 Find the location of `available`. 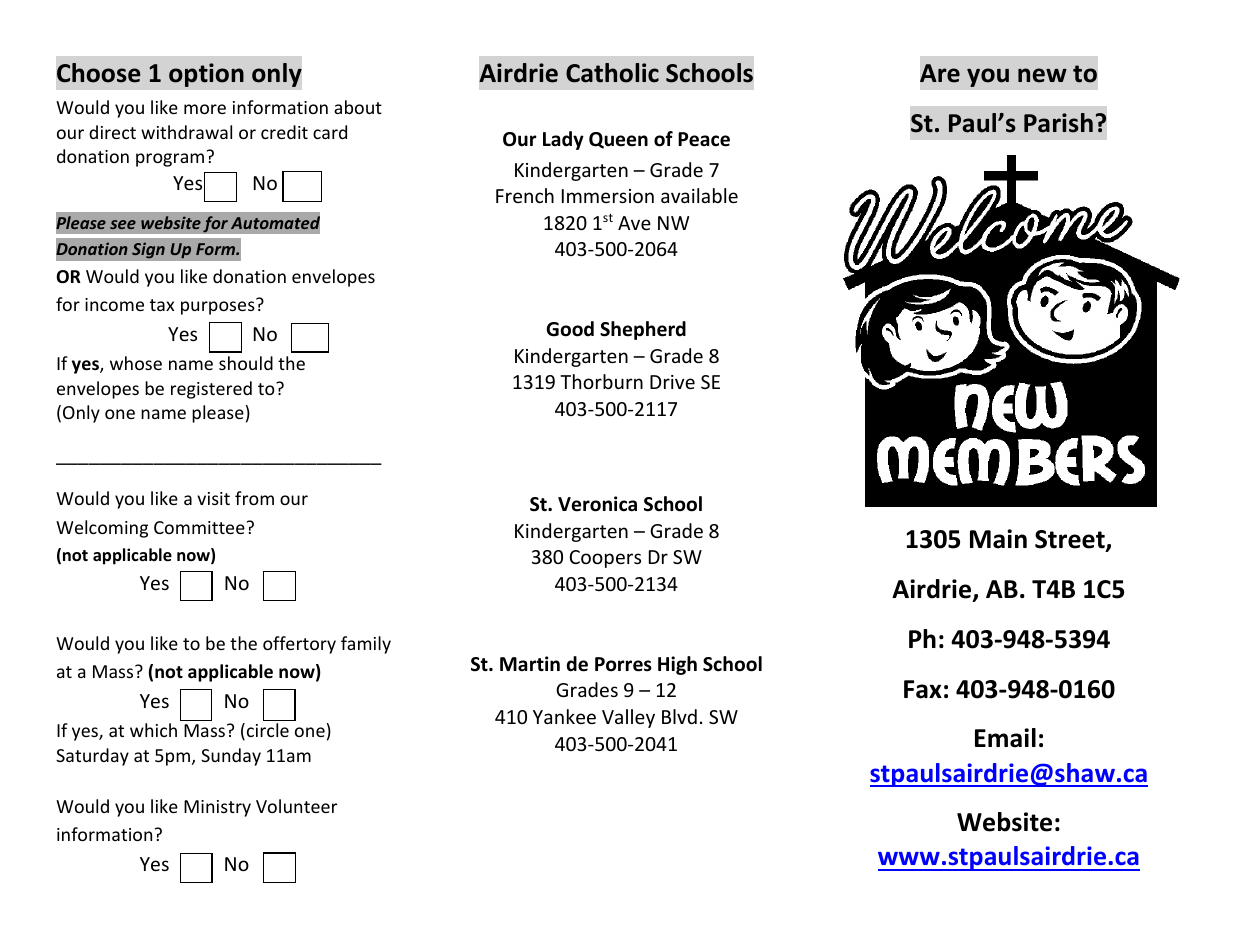

available is located at coordinates (699, 195).
